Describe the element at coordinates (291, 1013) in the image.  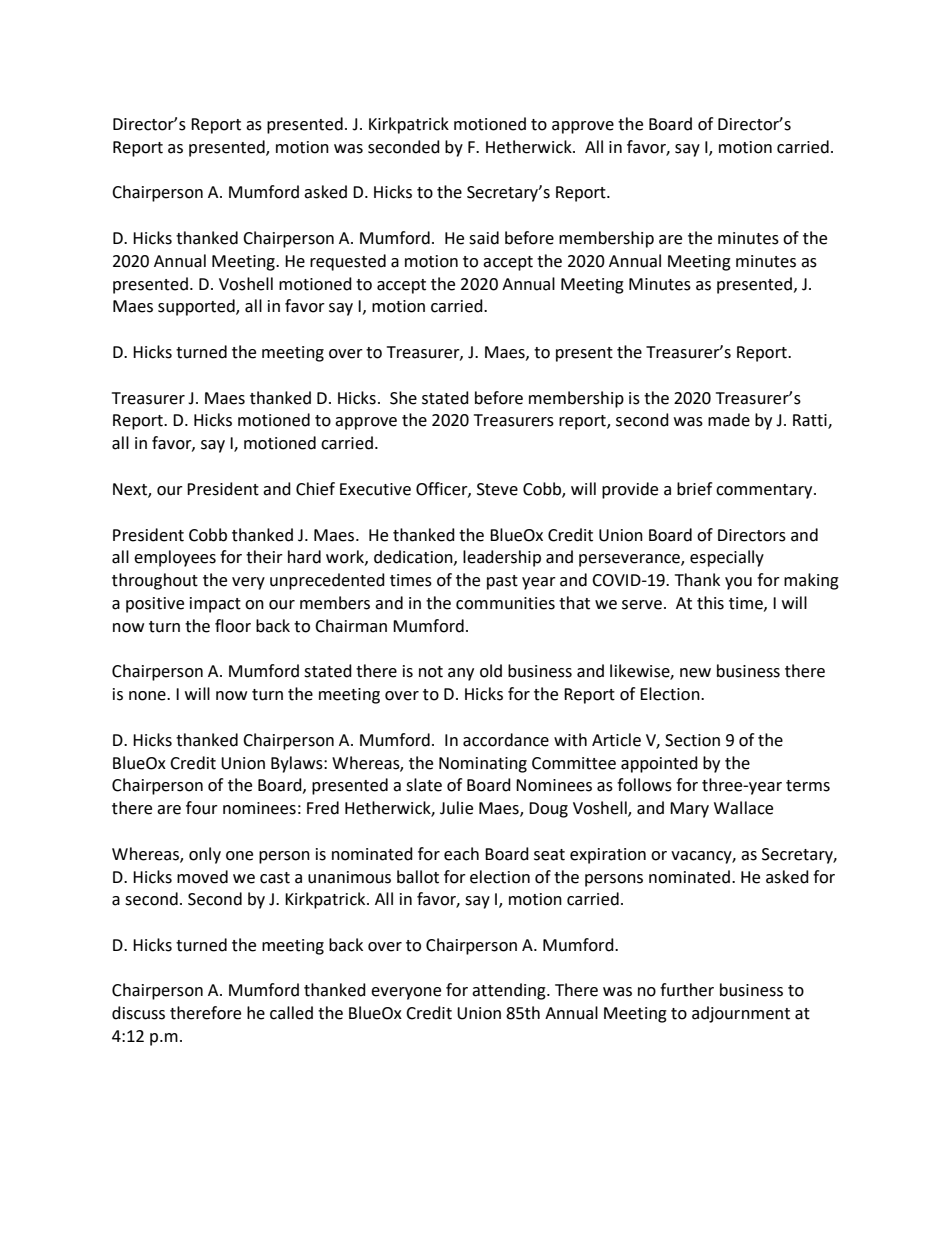
I see `called` at that location.
